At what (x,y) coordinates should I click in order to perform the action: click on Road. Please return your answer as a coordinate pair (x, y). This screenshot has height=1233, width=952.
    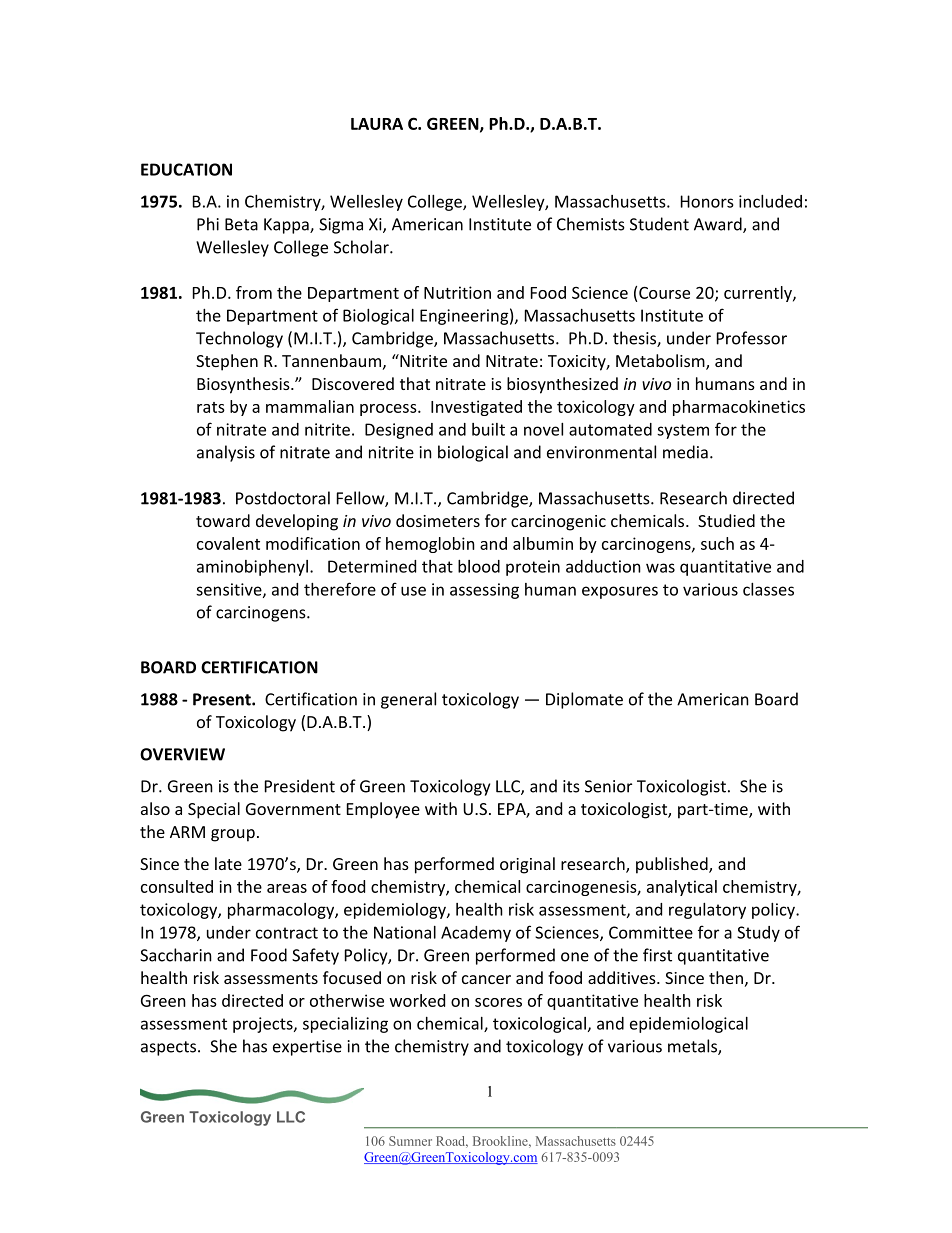
    Looking at the image, I should click on (452, 1142).
